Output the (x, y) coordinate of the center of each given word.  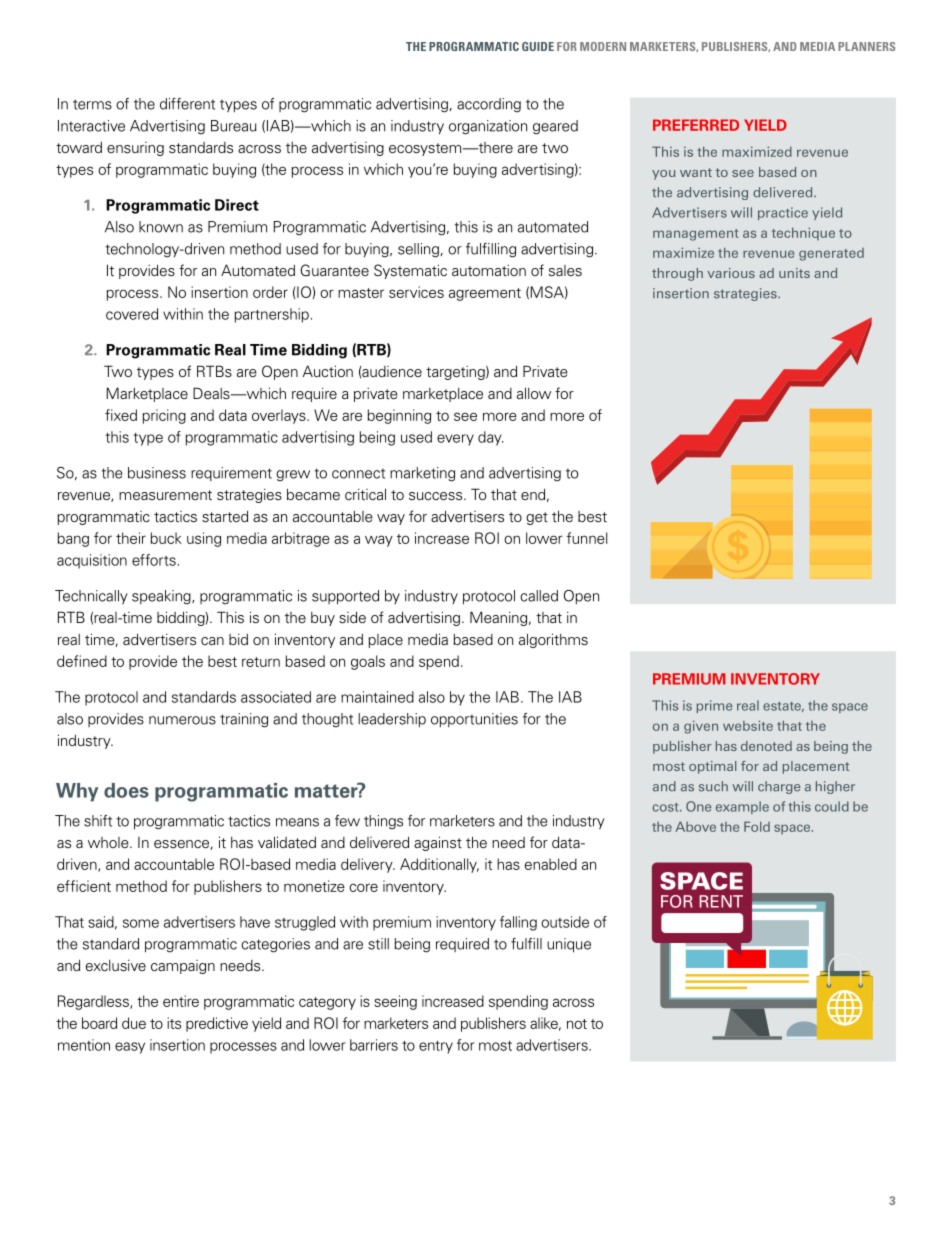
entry (436, 1047)
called (539, 596)
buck (166, 538)
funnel (587, 538)
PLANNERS (866, 46)
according (489, 105)
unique (569, 945)
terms (92, 104)
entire (181, 1001)
